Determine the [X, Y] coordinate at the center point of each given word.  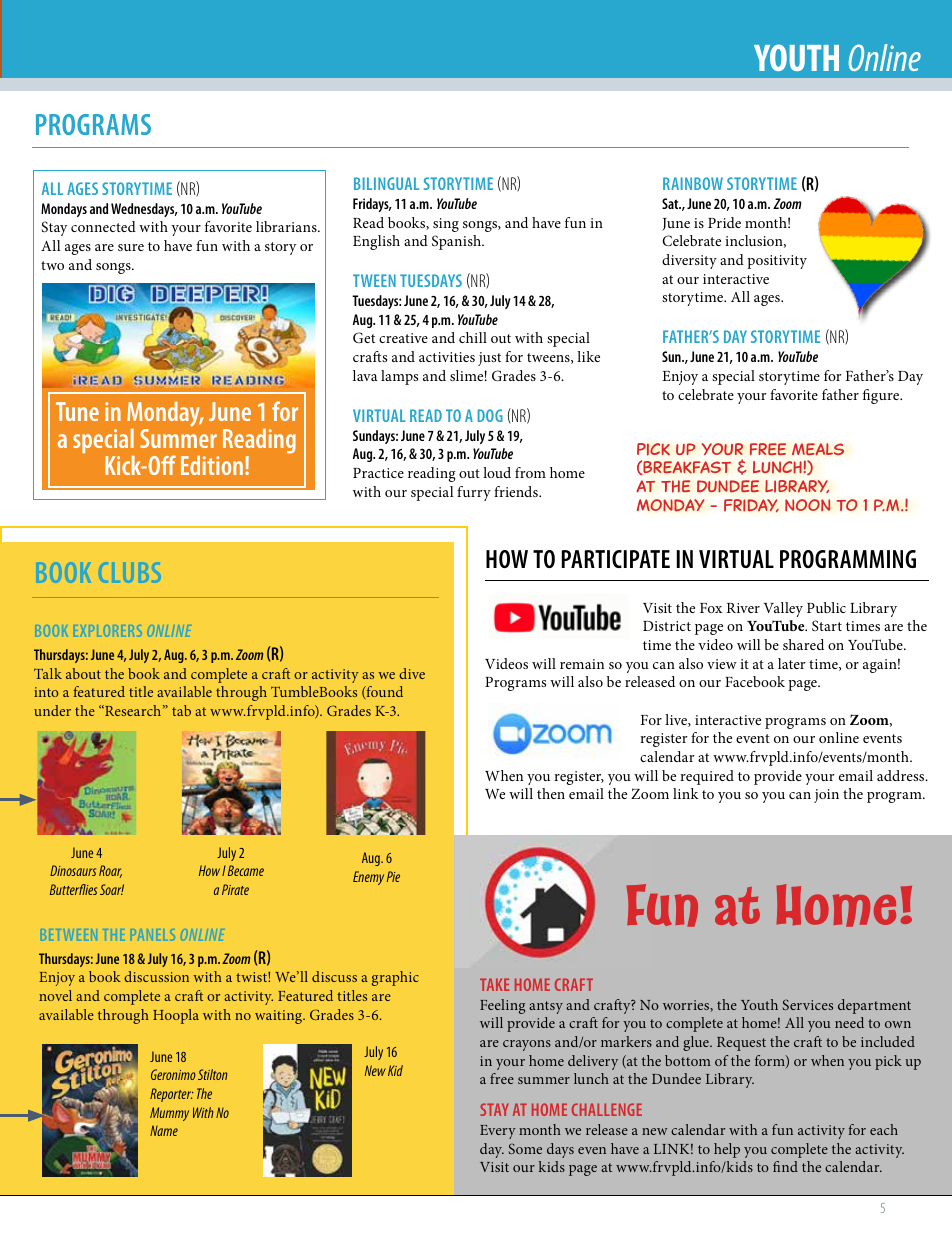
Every [498, 1132]
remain [582, 664]
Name [164, 1130]
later [792, 663]
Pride [724, 222]
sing [446, 225]
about [83, 673]
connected [103, 226]
